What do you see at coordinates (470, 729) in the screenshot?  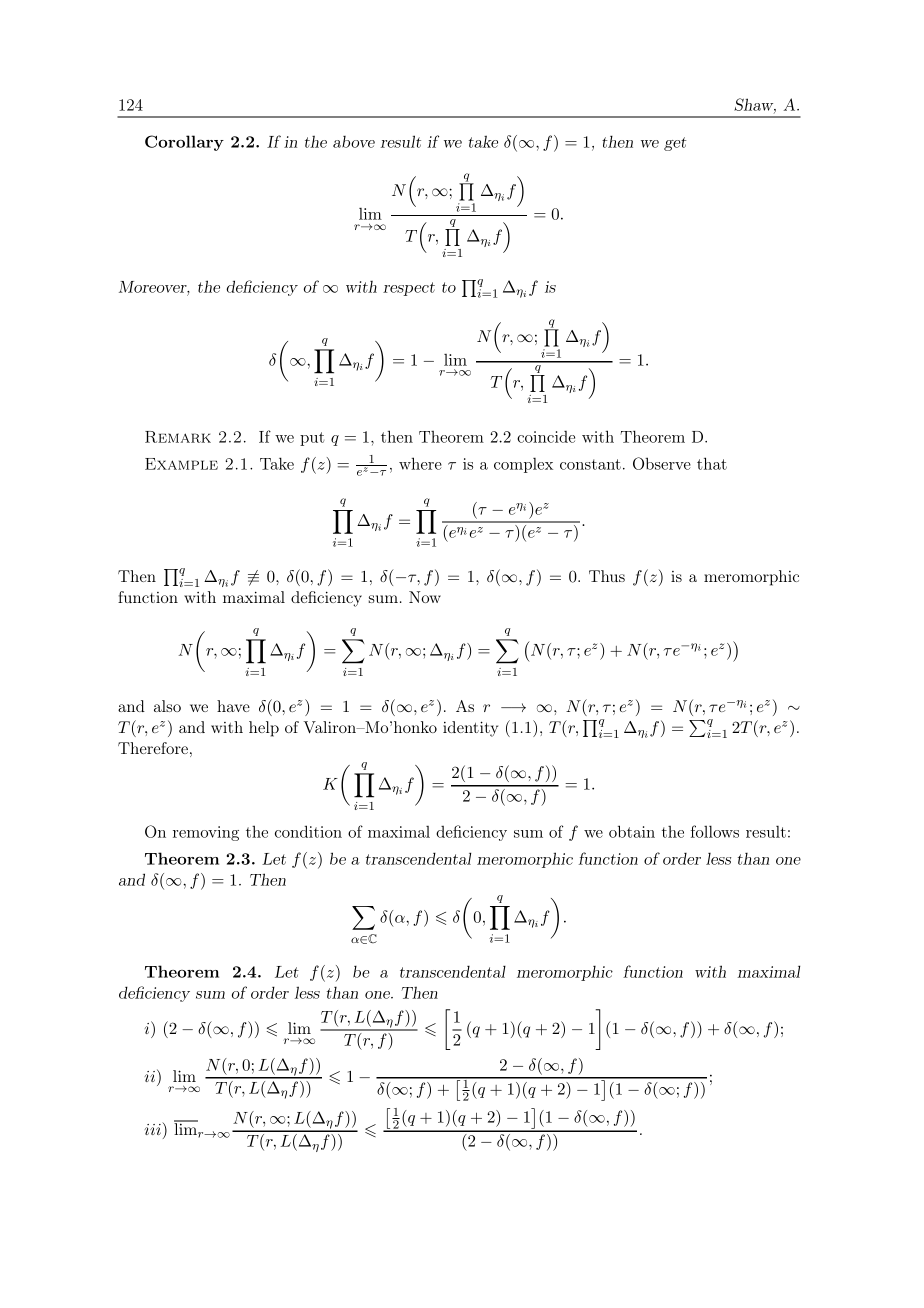 I see `identity` at bounding box center [470, 729].
